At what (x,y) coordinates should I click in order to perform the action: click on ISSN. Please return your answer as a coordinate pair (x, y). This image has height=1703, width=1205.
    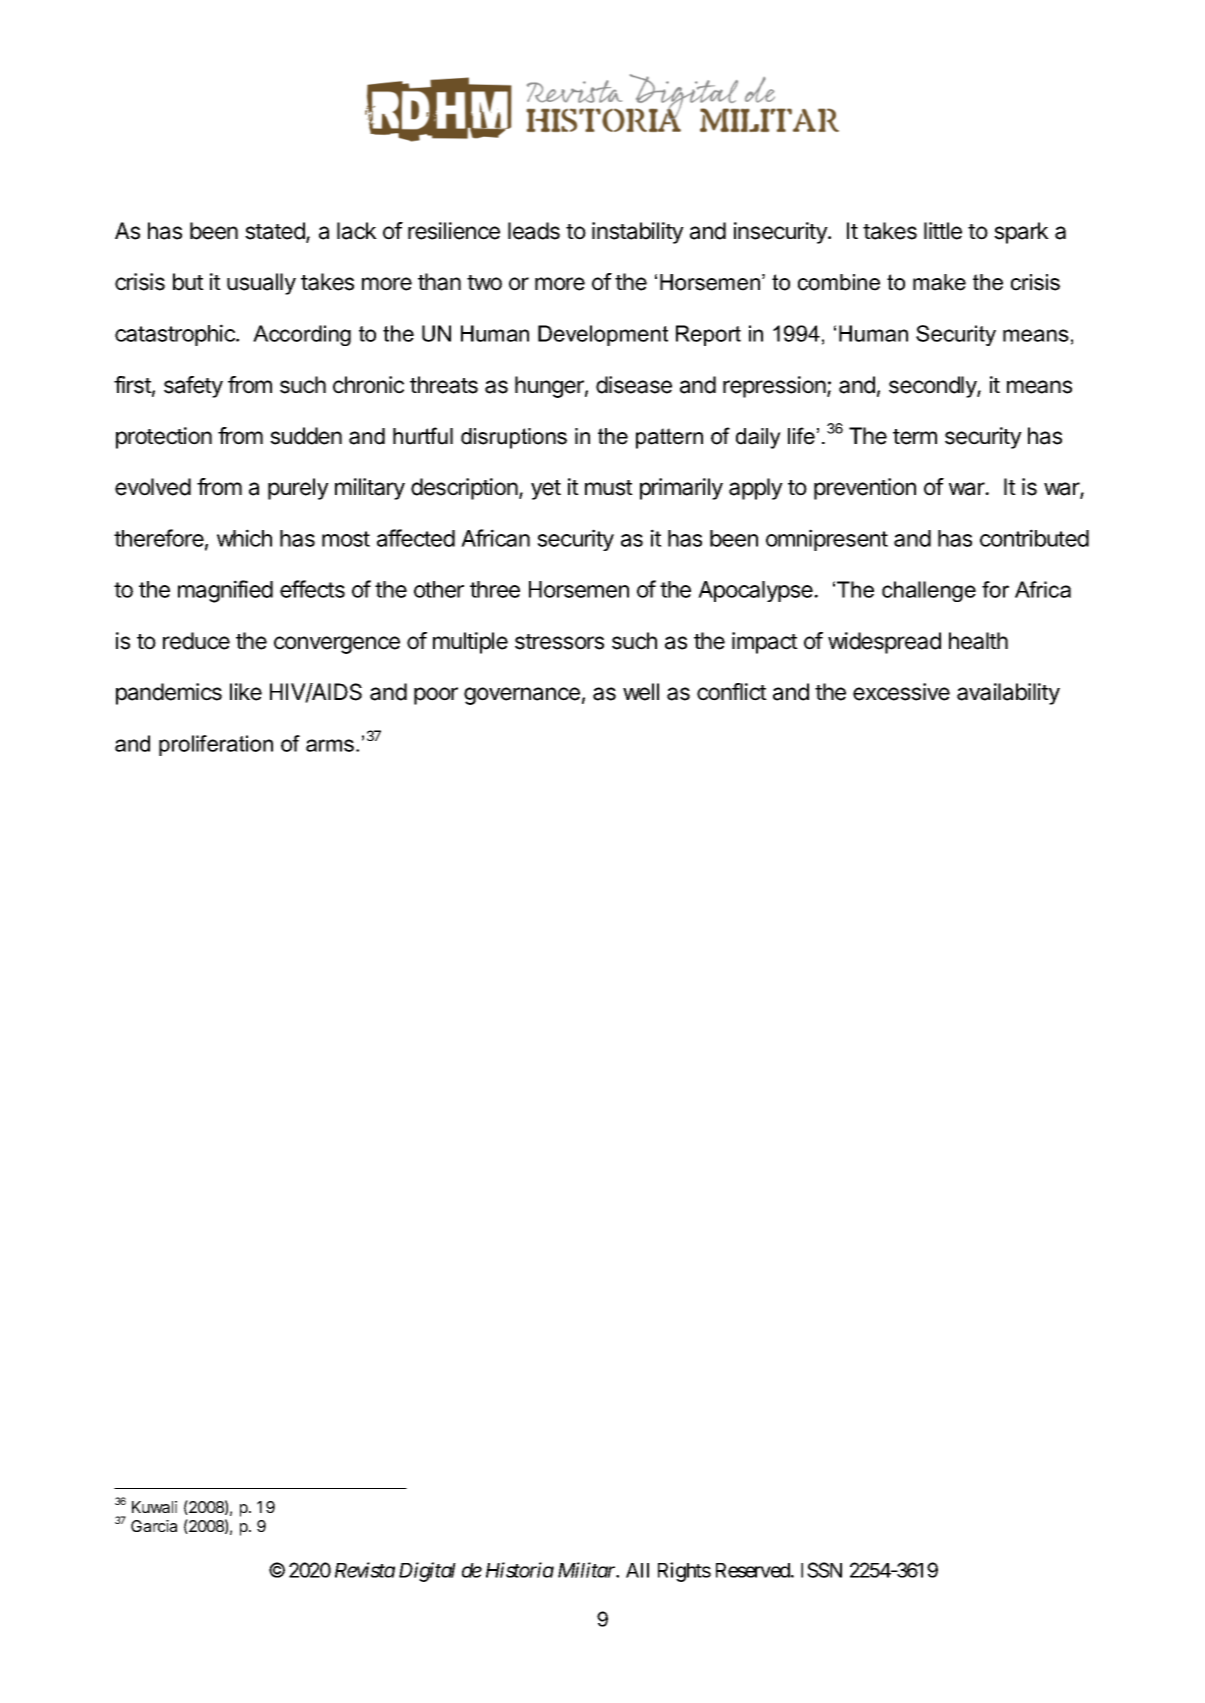
    Looking at the image, I should click on (821, 1570).
